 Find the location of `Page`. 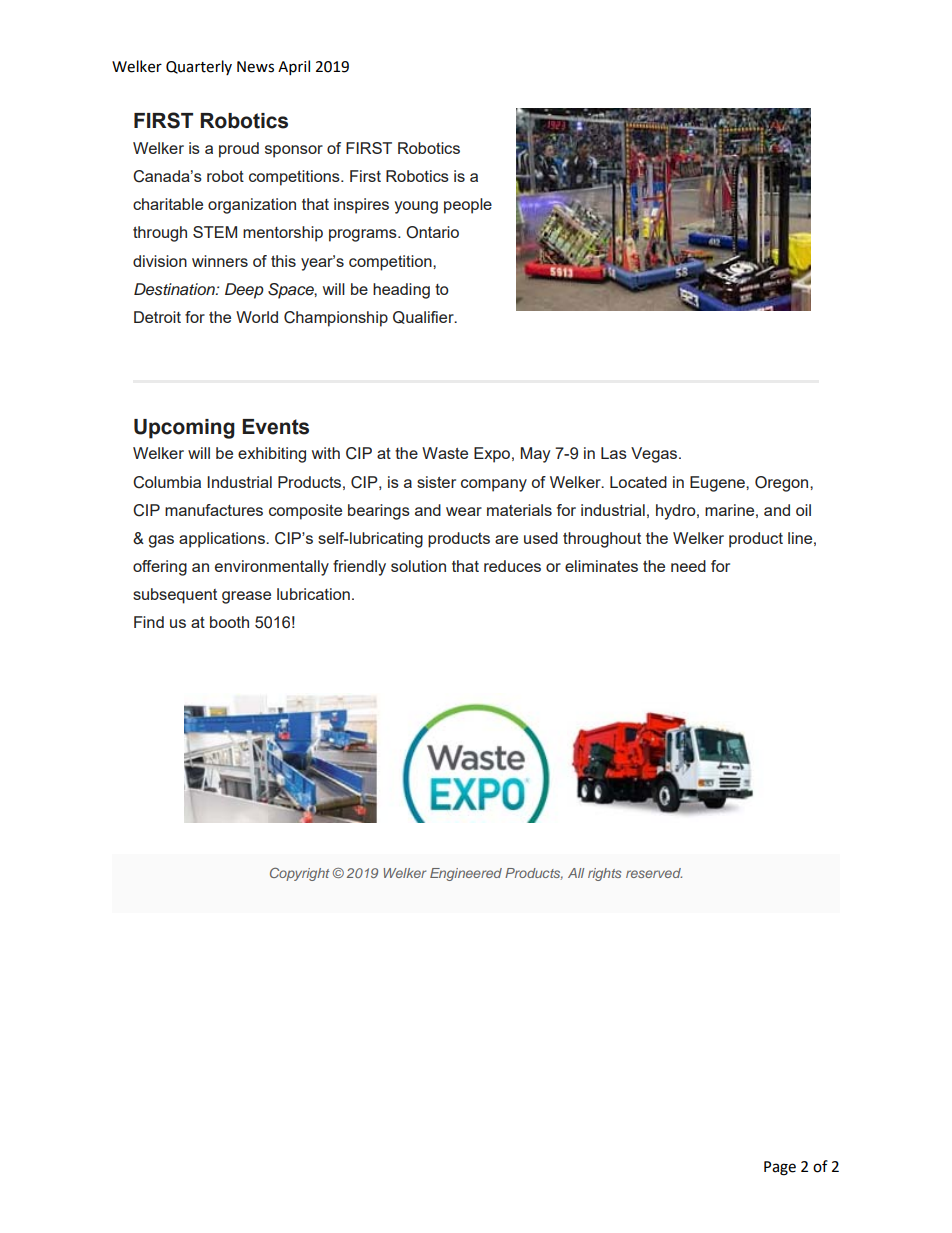

Page is located at coordinates (780, 1168).
